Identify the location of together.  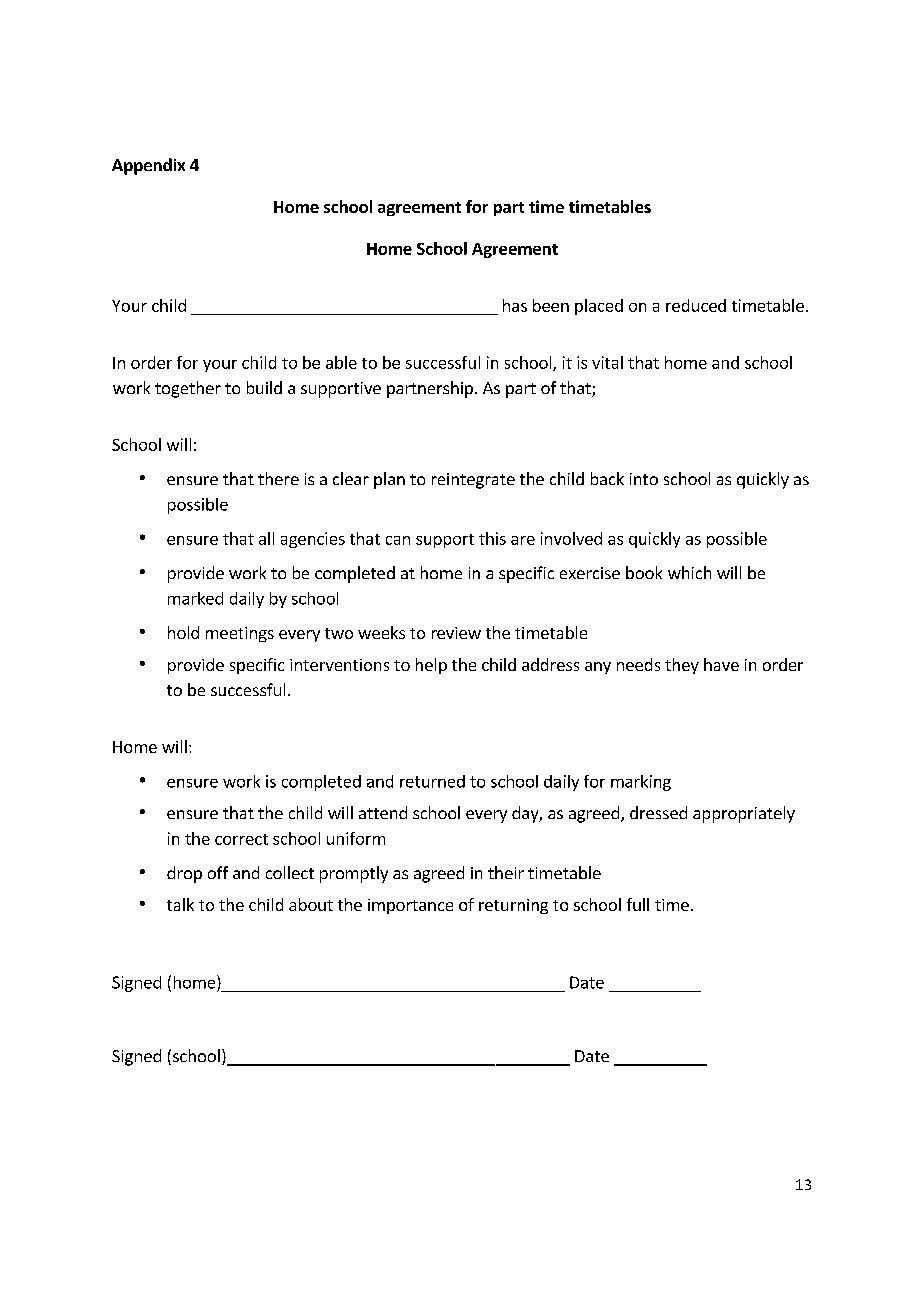
(188, 389).
